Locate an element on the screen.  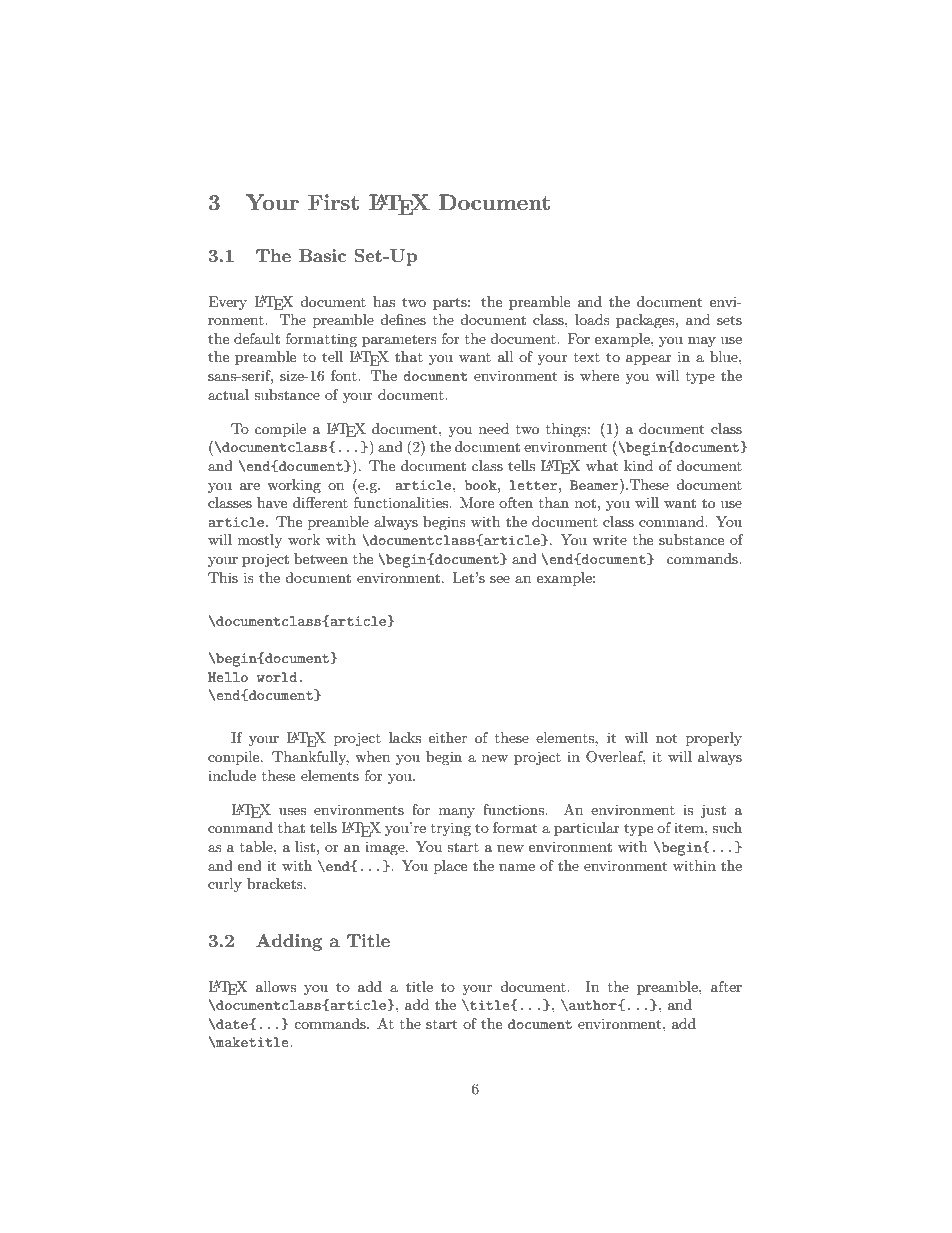
need is located at coordinates (494, 428).
